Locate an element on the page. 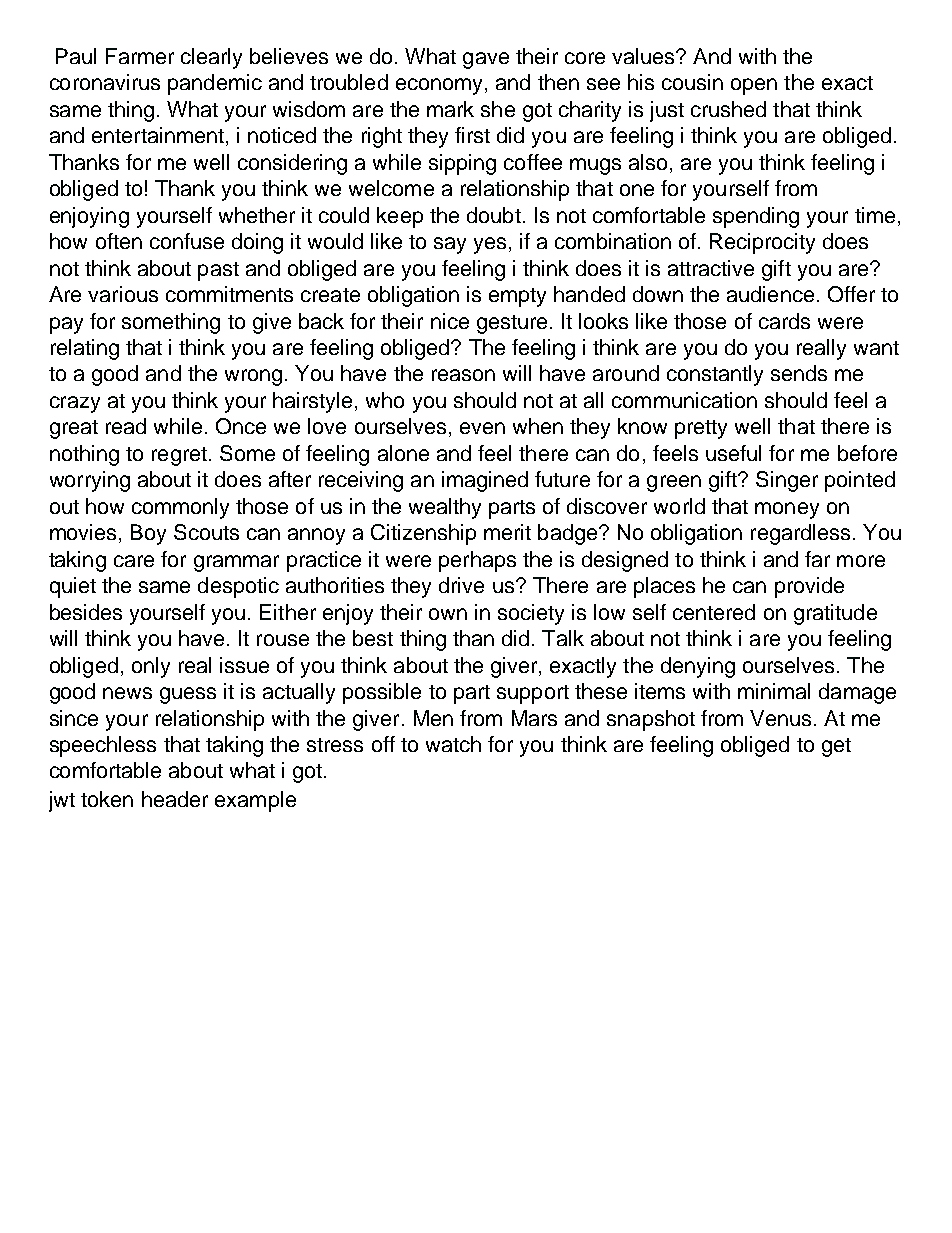  confuse is located at coordinates (187, 241).
